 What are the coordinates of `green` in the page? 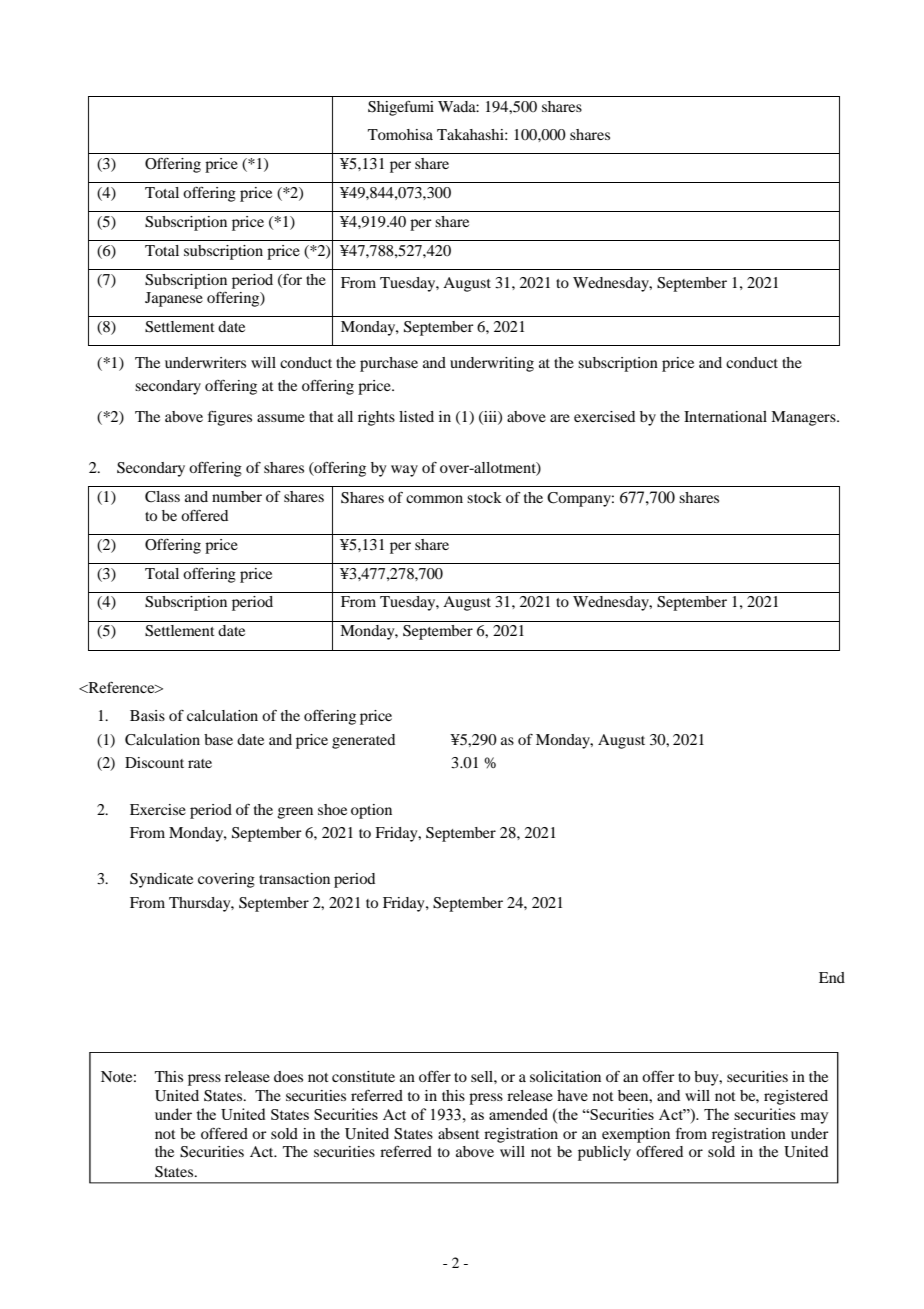 It's located at (295, 813).
